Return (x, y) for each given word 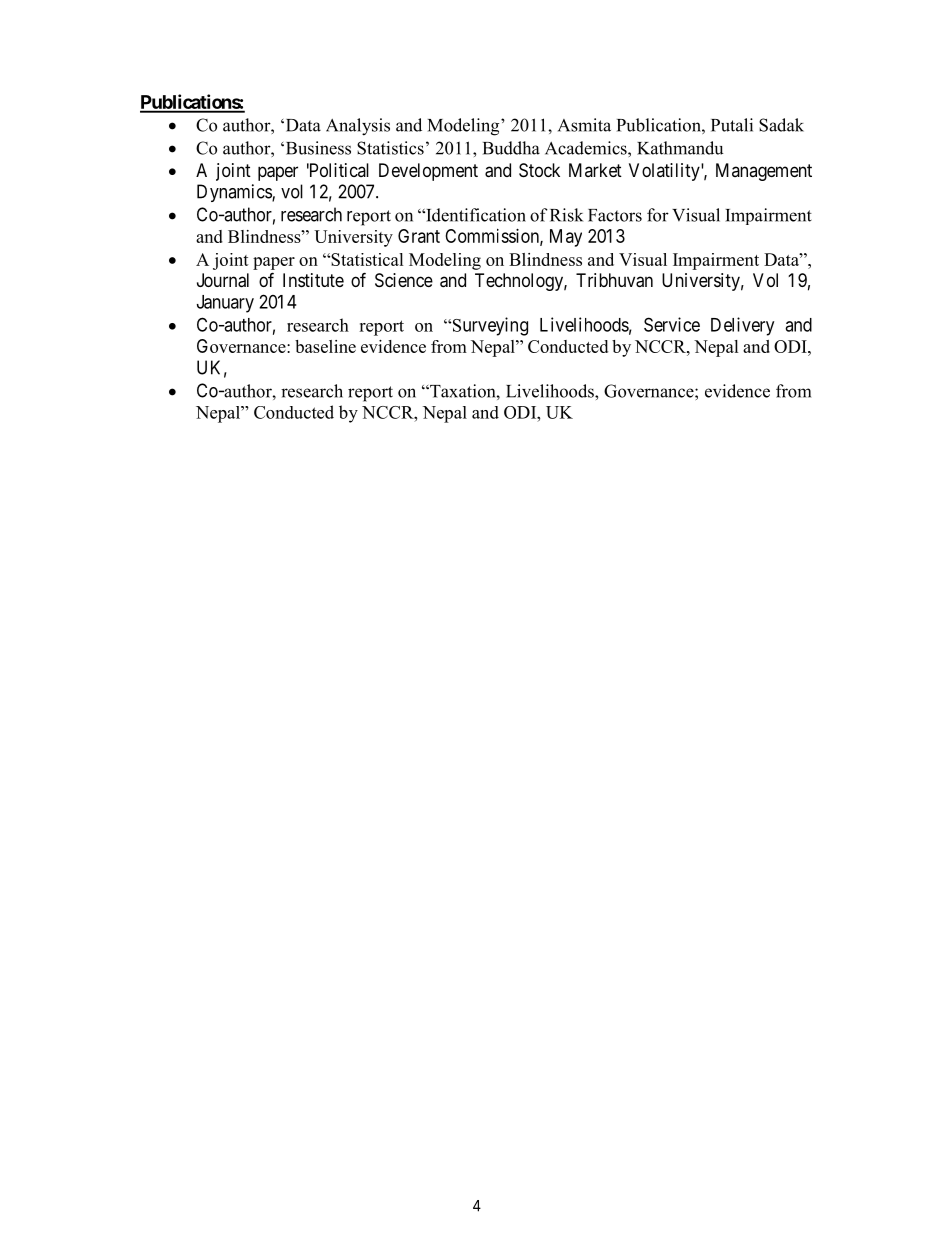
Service (672, 324)
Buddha (511, 148)
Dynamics (235, 193)
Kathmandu (680, 148)
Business (317, 148)
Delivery (742, 326)
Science (404, 280)
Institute (313, 280)
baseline (325, 346)
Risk (566, 215)
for (658, 215)
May (566, 238)
